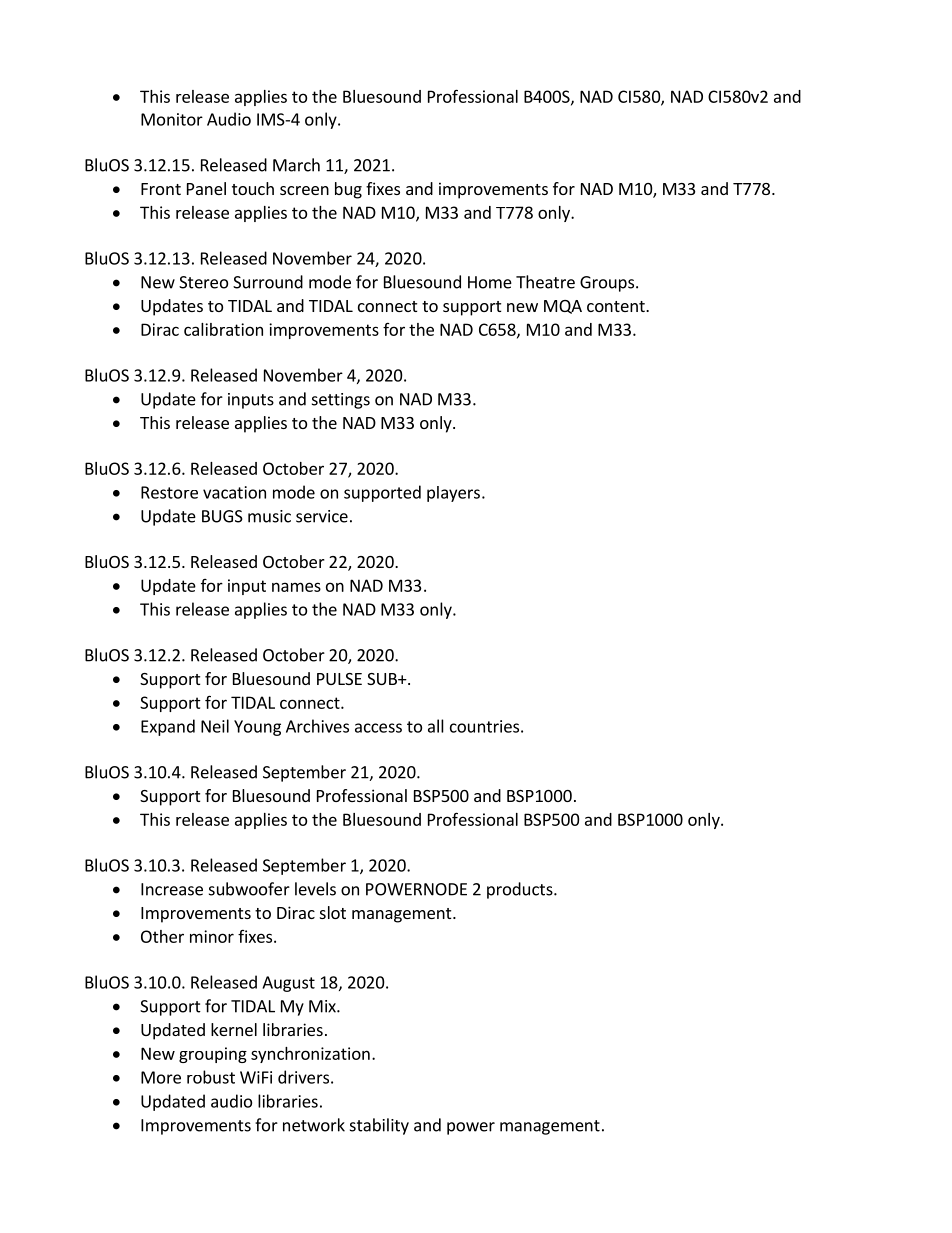 This page has height=1233, width=952. Describe the element at coordinates (223, 329) in the page. I see `calibration` at that location.
